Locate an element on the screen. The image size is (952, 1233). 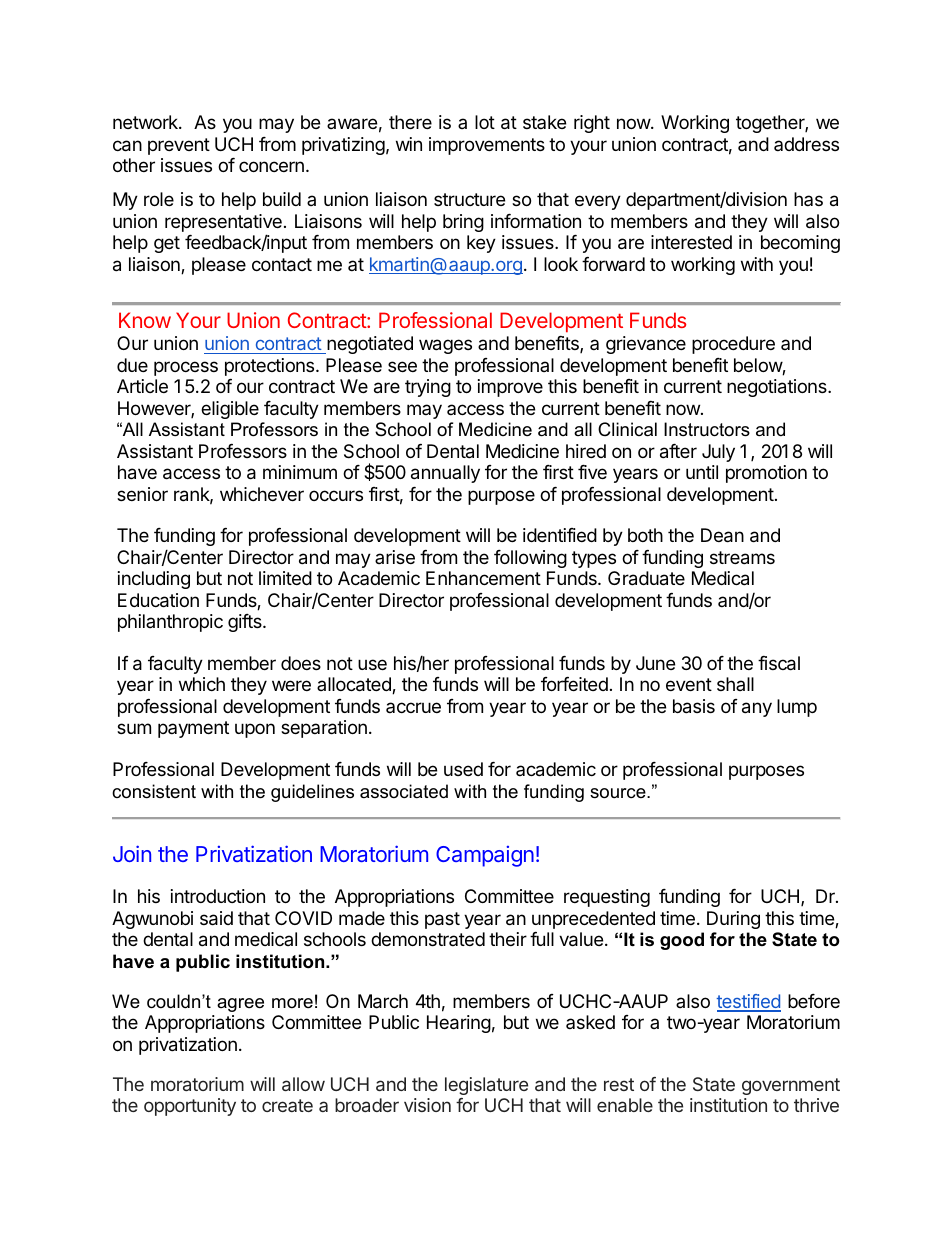
concern is located at coordinates (271, 166).
